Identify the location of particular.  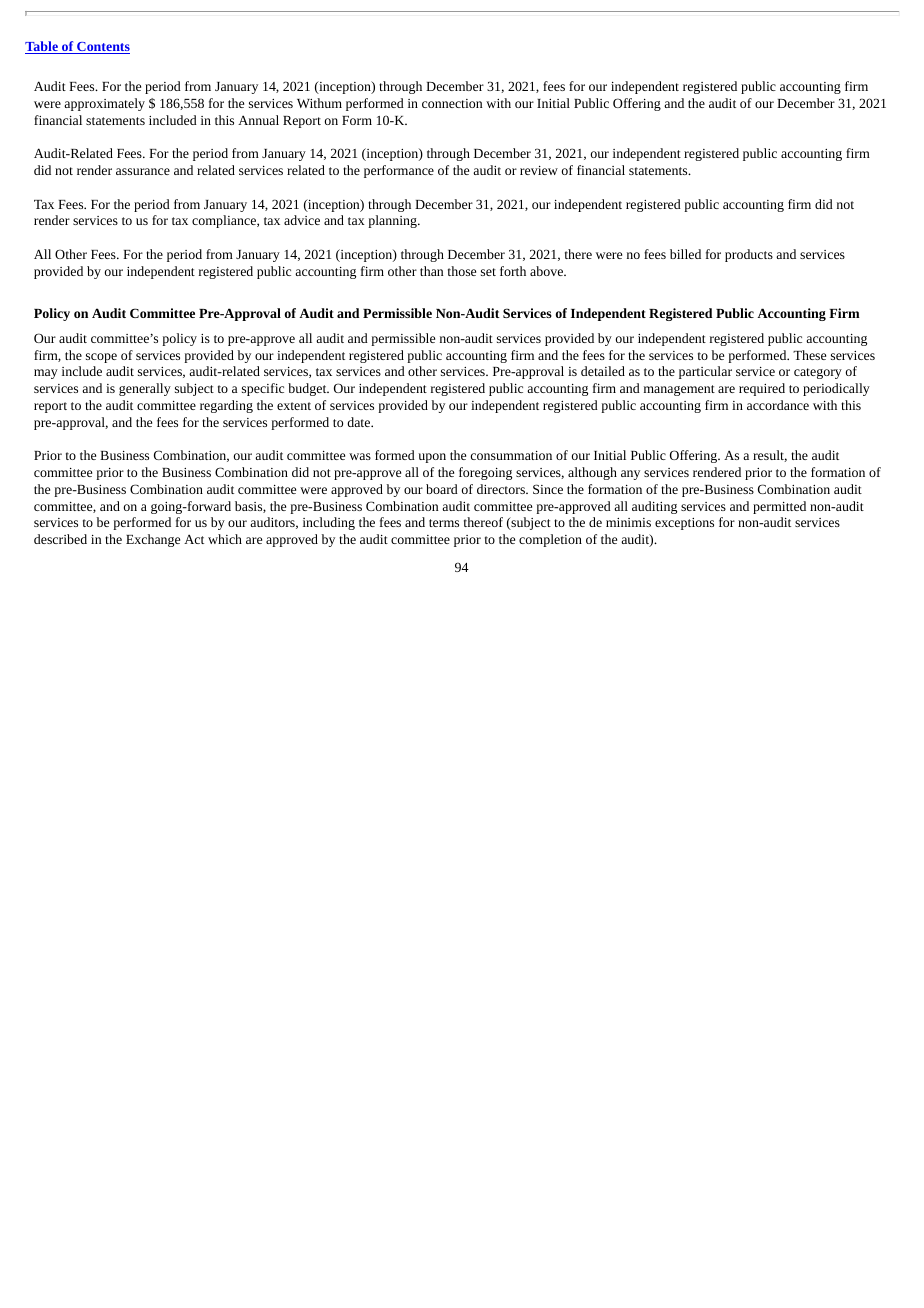
(705, 372).
